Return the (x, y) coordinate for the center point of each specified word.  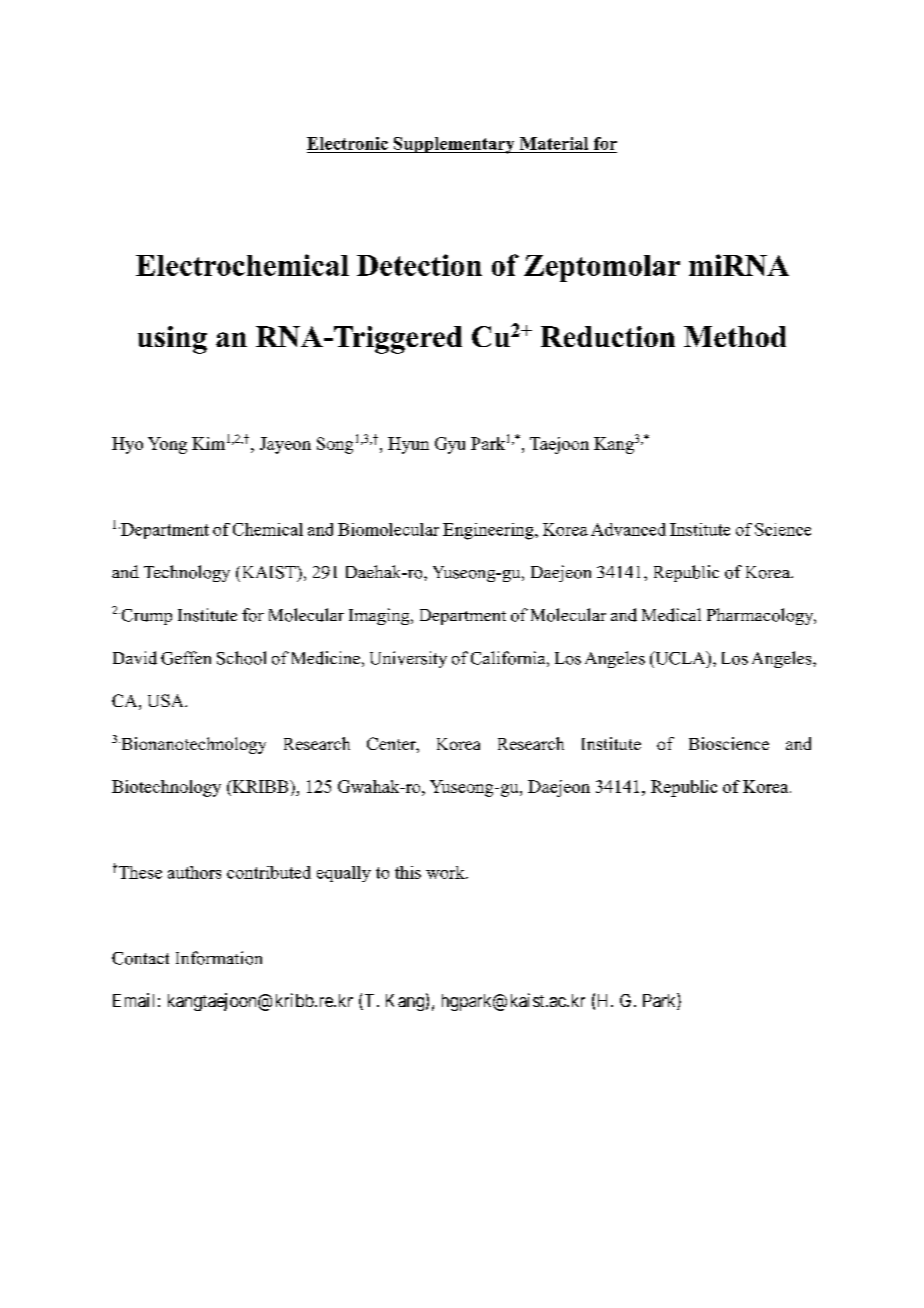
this (408, 872)
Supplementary (454, 145)
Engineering (489, 531)
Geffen (186, 658)
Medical (671, 615)
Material (554, 143)
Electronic (347, 143)
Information (219, 958)
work (446, 872)
